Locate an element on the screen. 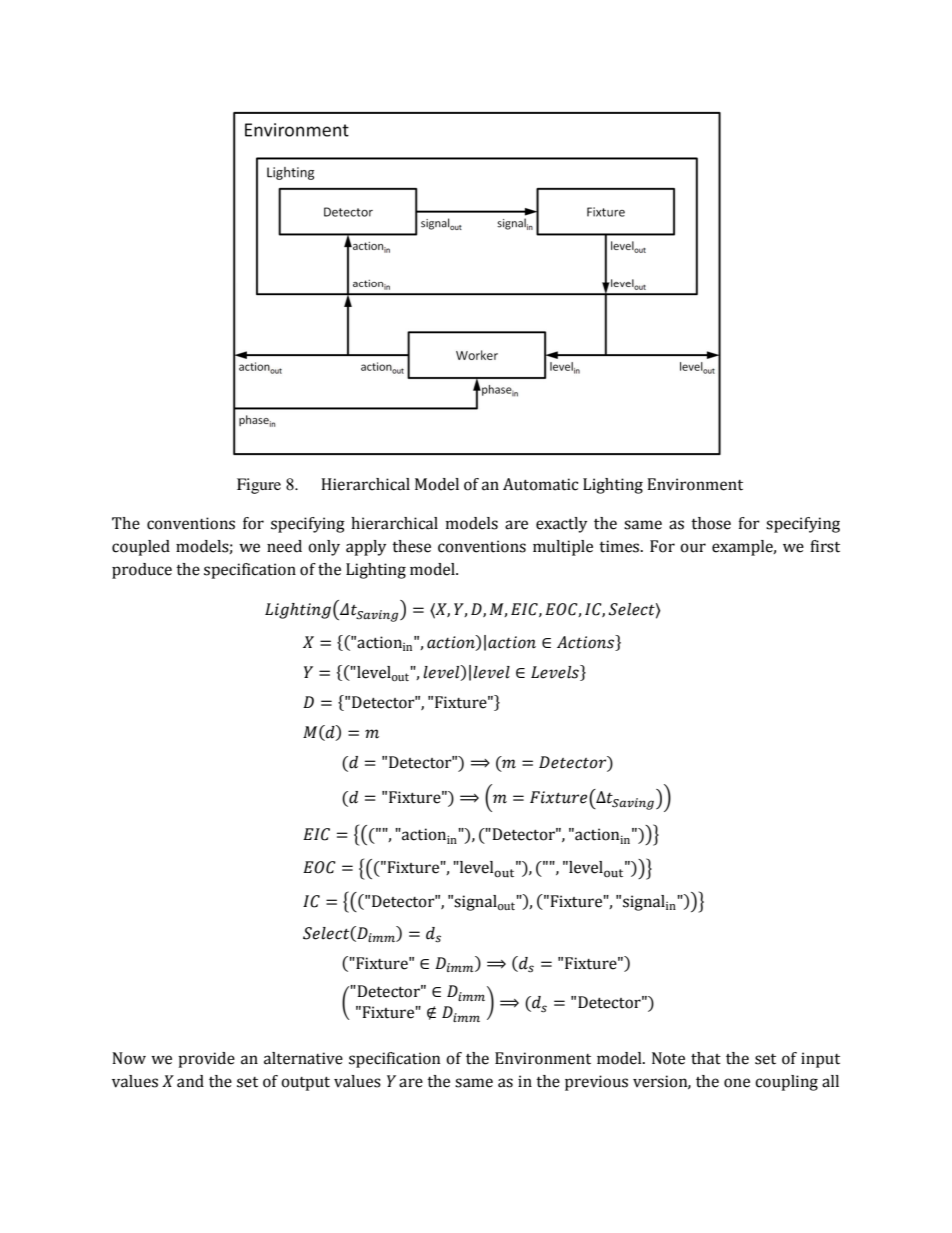 The height and width of the screenshot is (1233, 952). produce is located at coordinates (142, 571).
